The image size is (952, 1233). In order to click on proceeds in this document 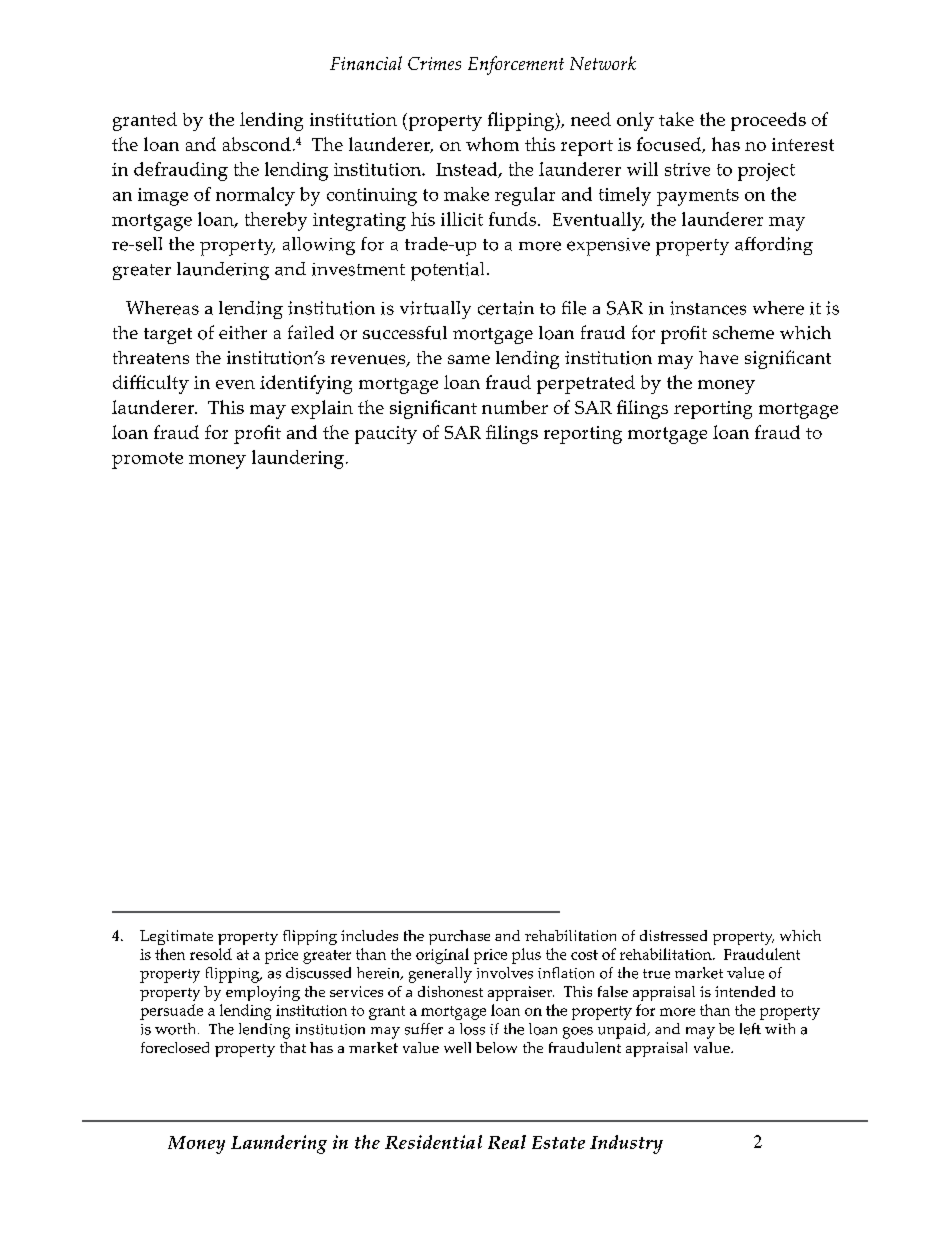, I will do `click(768, 121)`.
